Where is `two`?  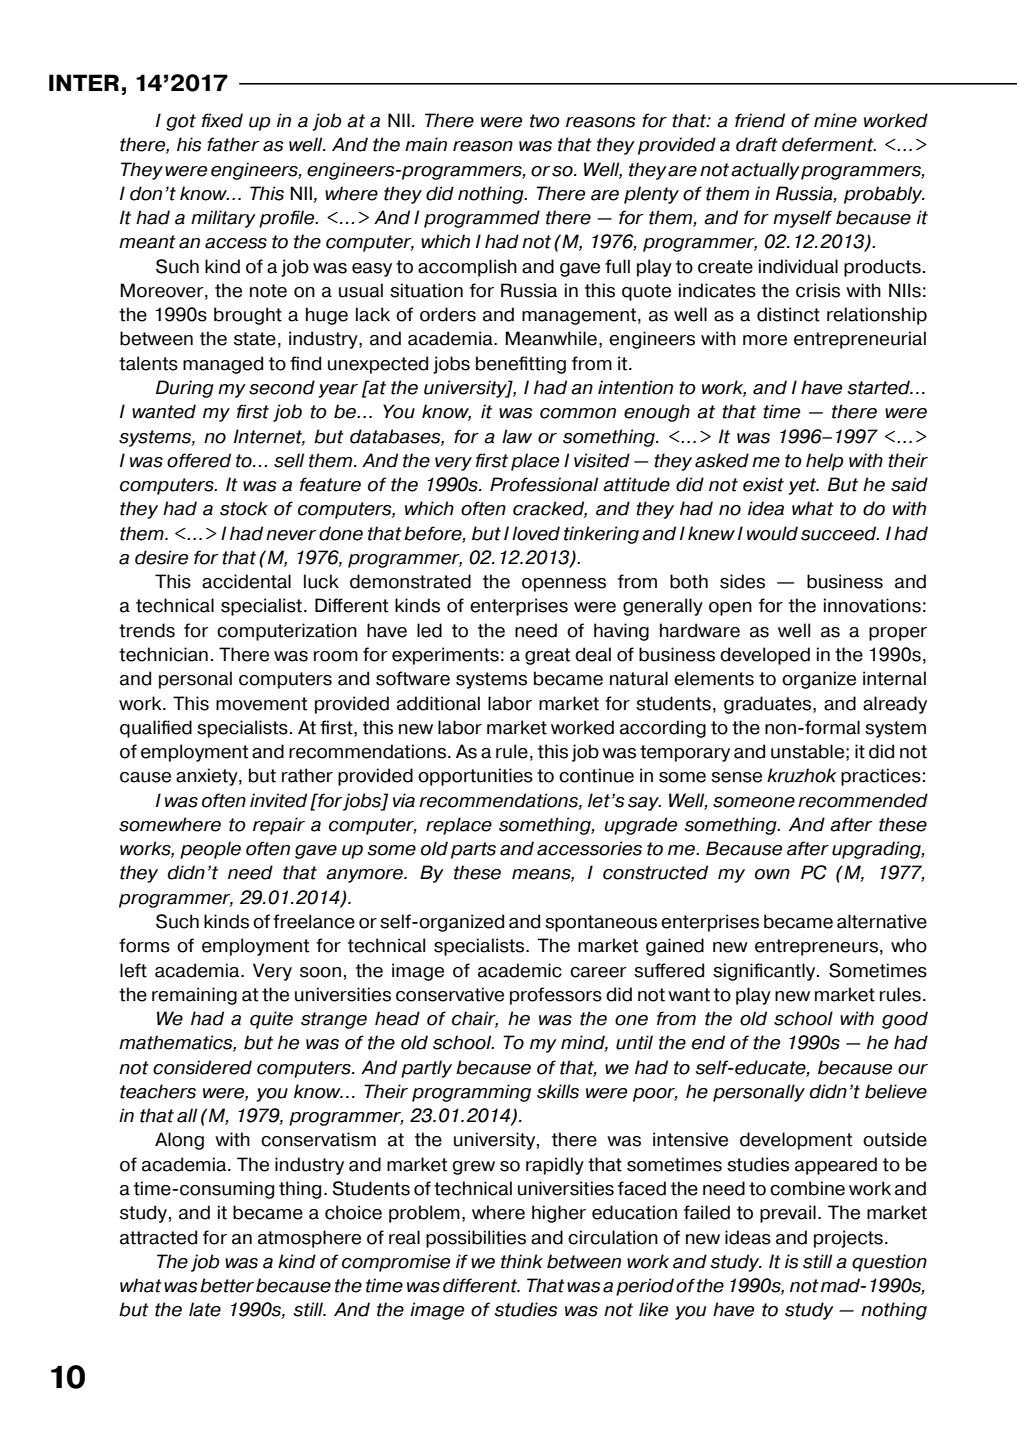
two is located at coordinates (545, 121).
